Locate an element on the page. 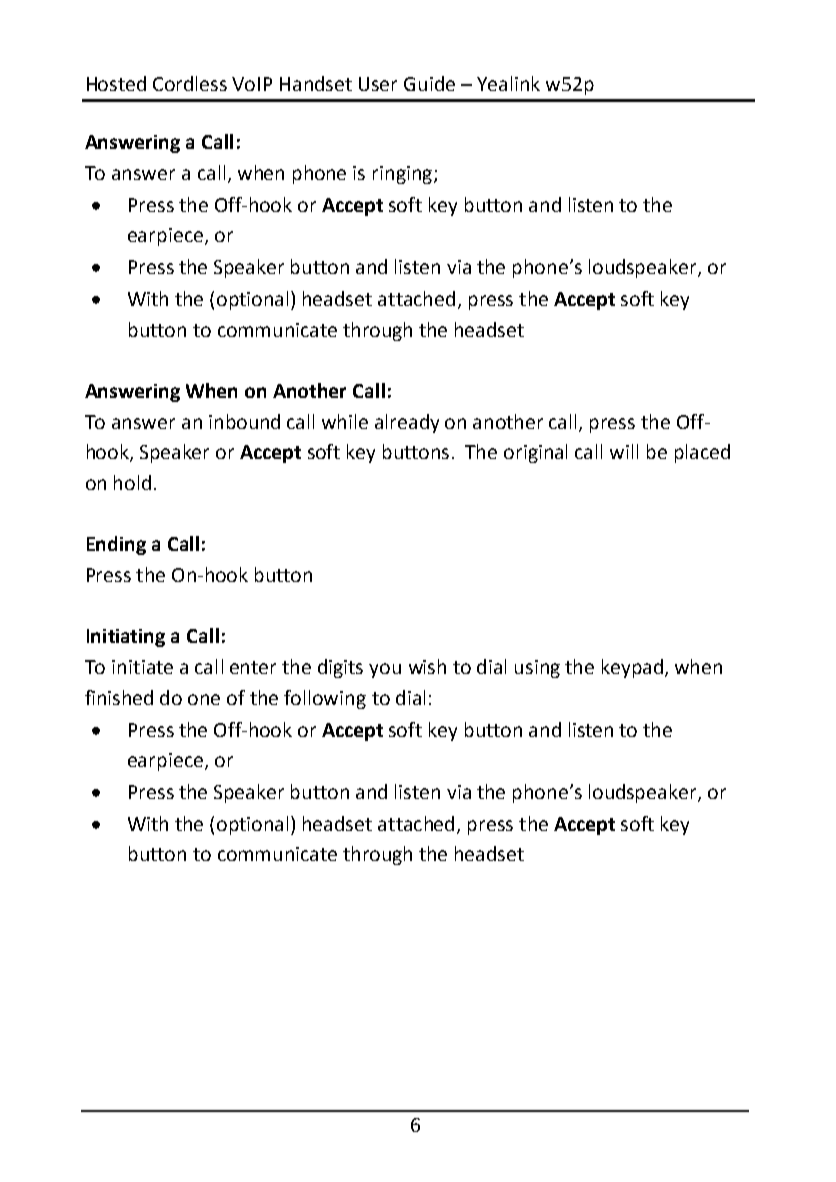  placed is located at coordinates (702, 453).
